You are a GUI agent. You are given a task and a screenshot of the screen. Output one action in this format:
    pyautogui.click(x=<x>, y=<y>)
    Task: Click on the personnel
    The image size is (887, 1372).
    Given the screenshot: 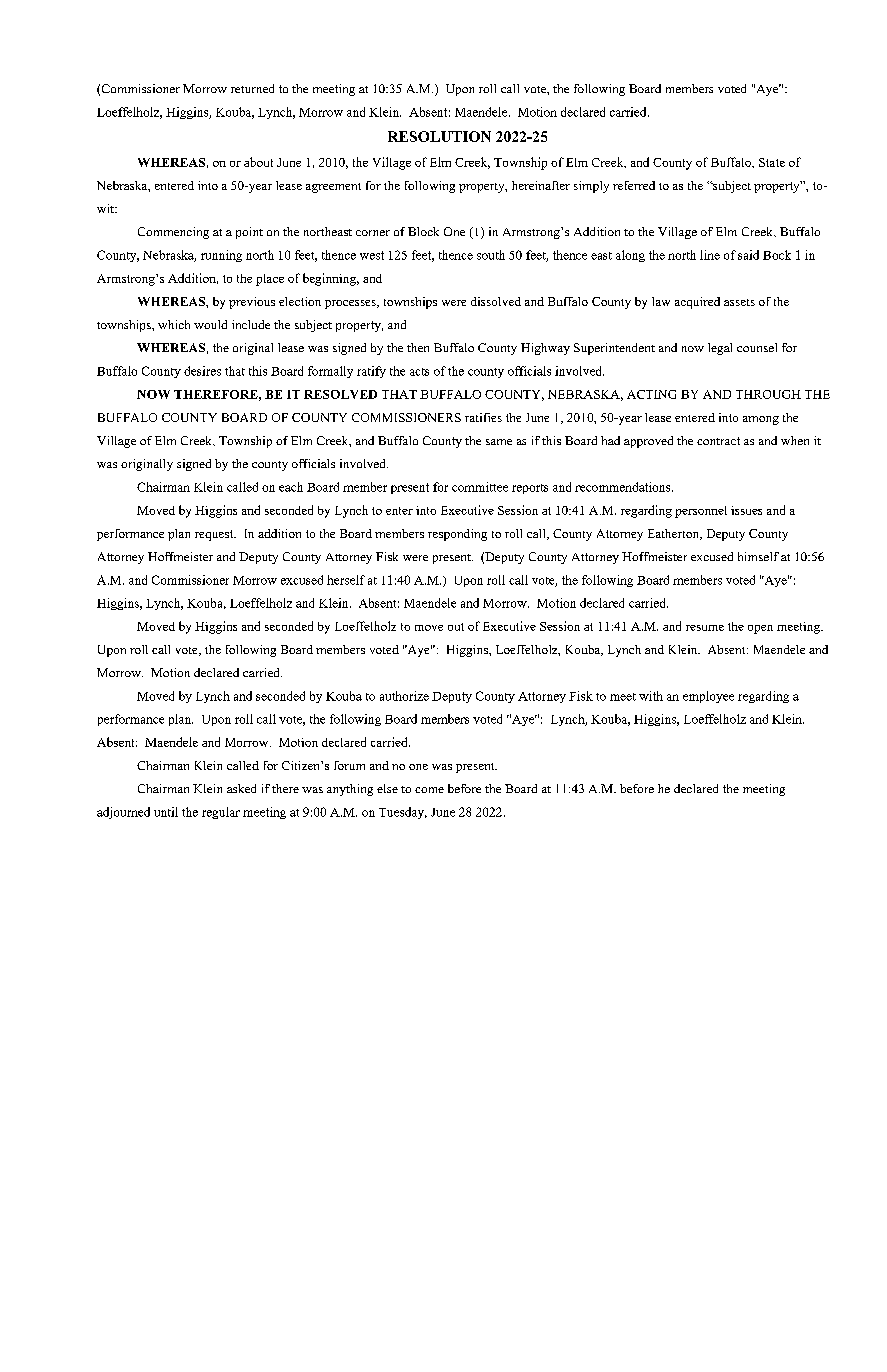 What is the action you would take?
    pyautogui.click(x=701, y=512)
